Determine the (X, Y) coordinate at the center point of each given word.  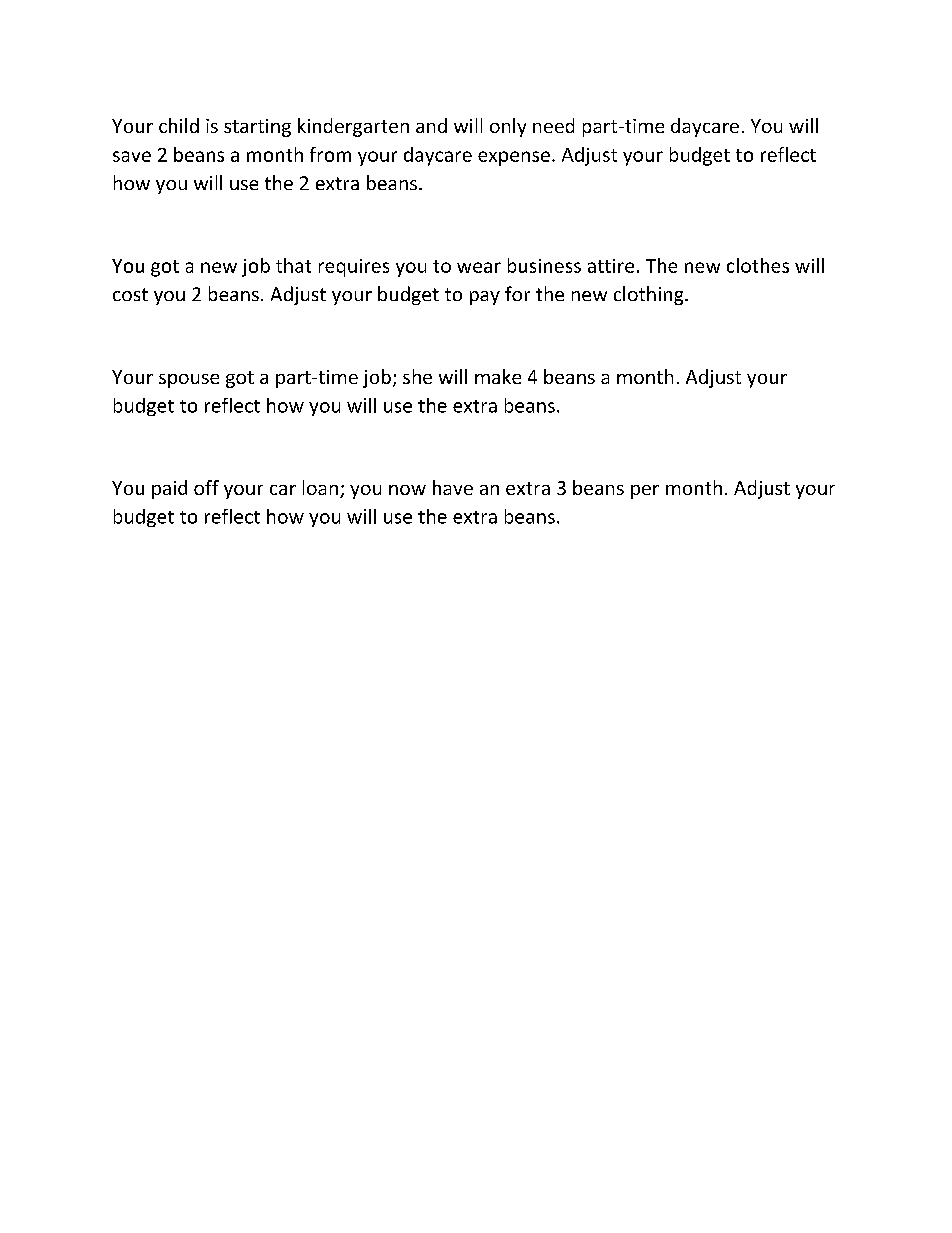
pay (485, 298)
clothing (650, 295)
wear (479, 267)
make (498, 376)
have (453, 487)
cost (130, 294)
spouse (189, 381)
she (417, 376)
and (431, 125)
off (206, 487)
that (293, 265)
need (553, 125)
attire (611, 266)
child (179, 125)
